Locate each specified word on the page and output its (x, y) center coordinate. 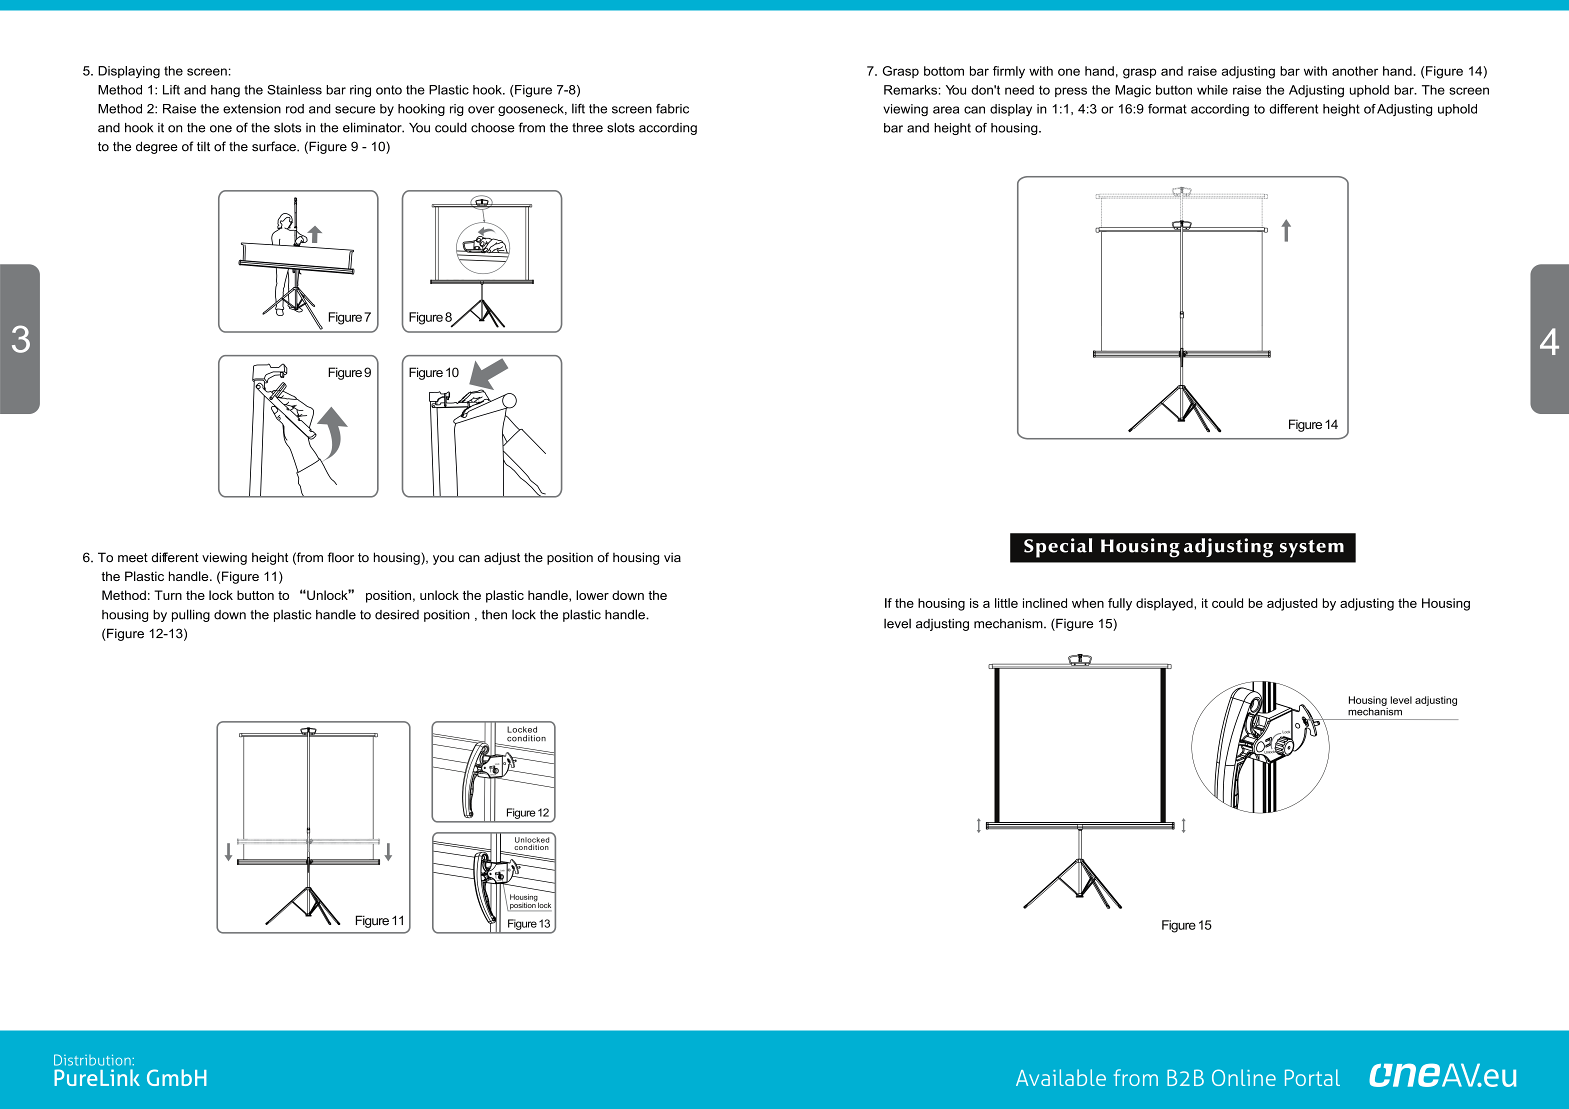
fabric (672, 108)
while (1212, 90)
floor (341, 557)
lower (592, 595)
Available (1061, 1077)
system (1312, 549)
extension (252, 109)
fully (1120, 604)
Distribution (93, 1060)
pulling (191, 615)
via (672, 557)
